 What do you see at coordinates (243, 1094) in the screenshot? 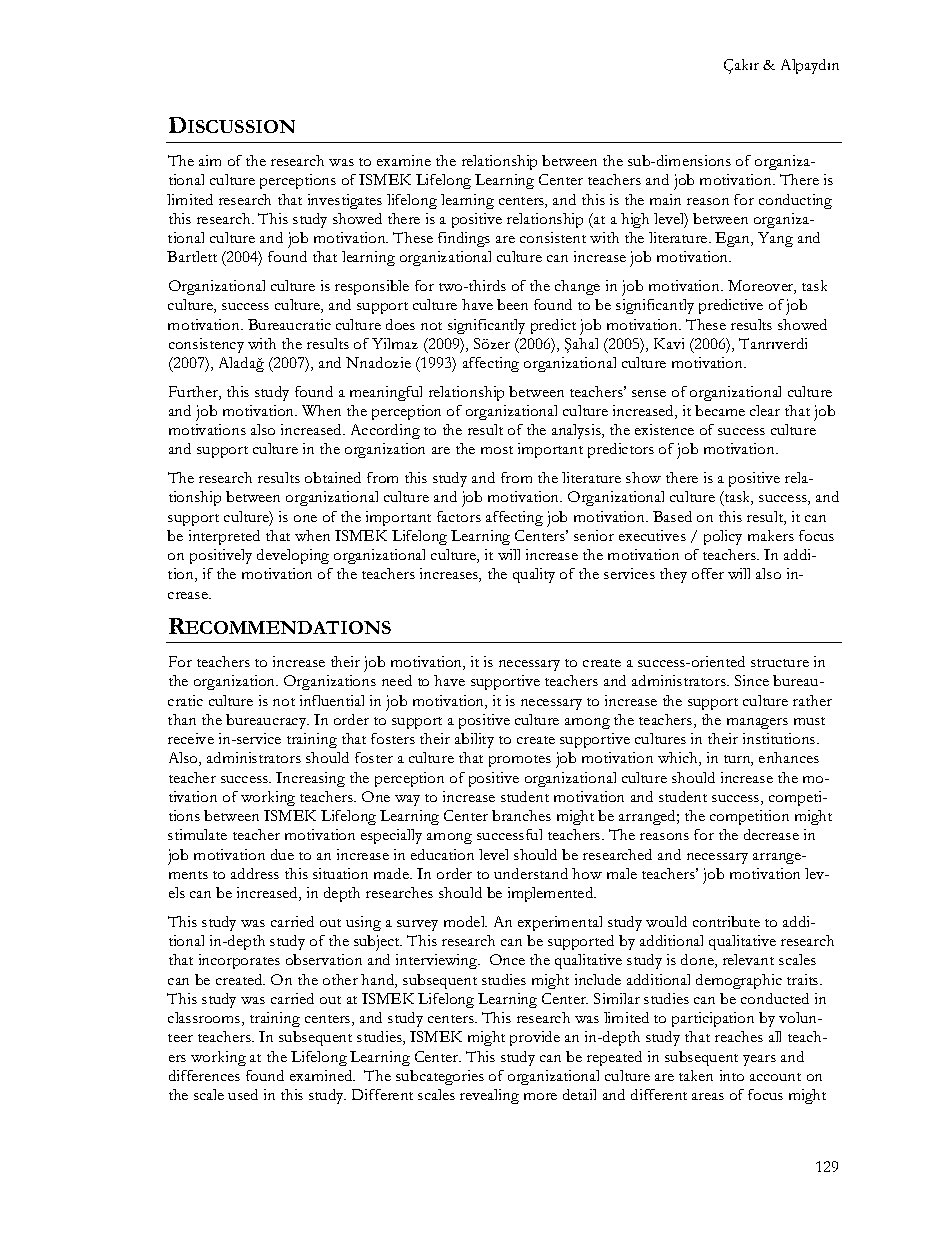
I see `used` at bounding box center [243, 1094].
